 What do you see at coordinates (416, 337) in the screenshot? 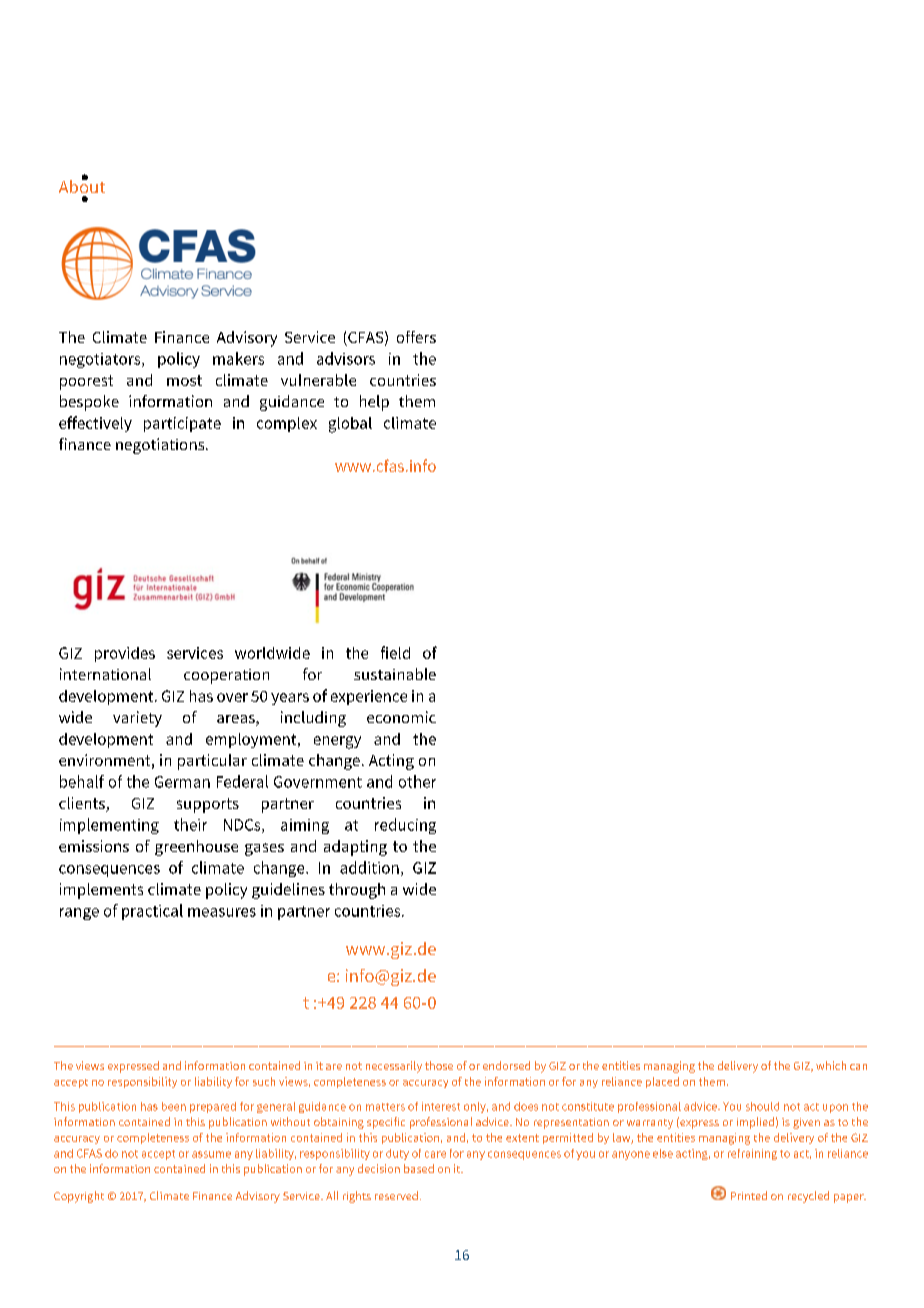
I see `offers` at bounding box center [416, 337].
